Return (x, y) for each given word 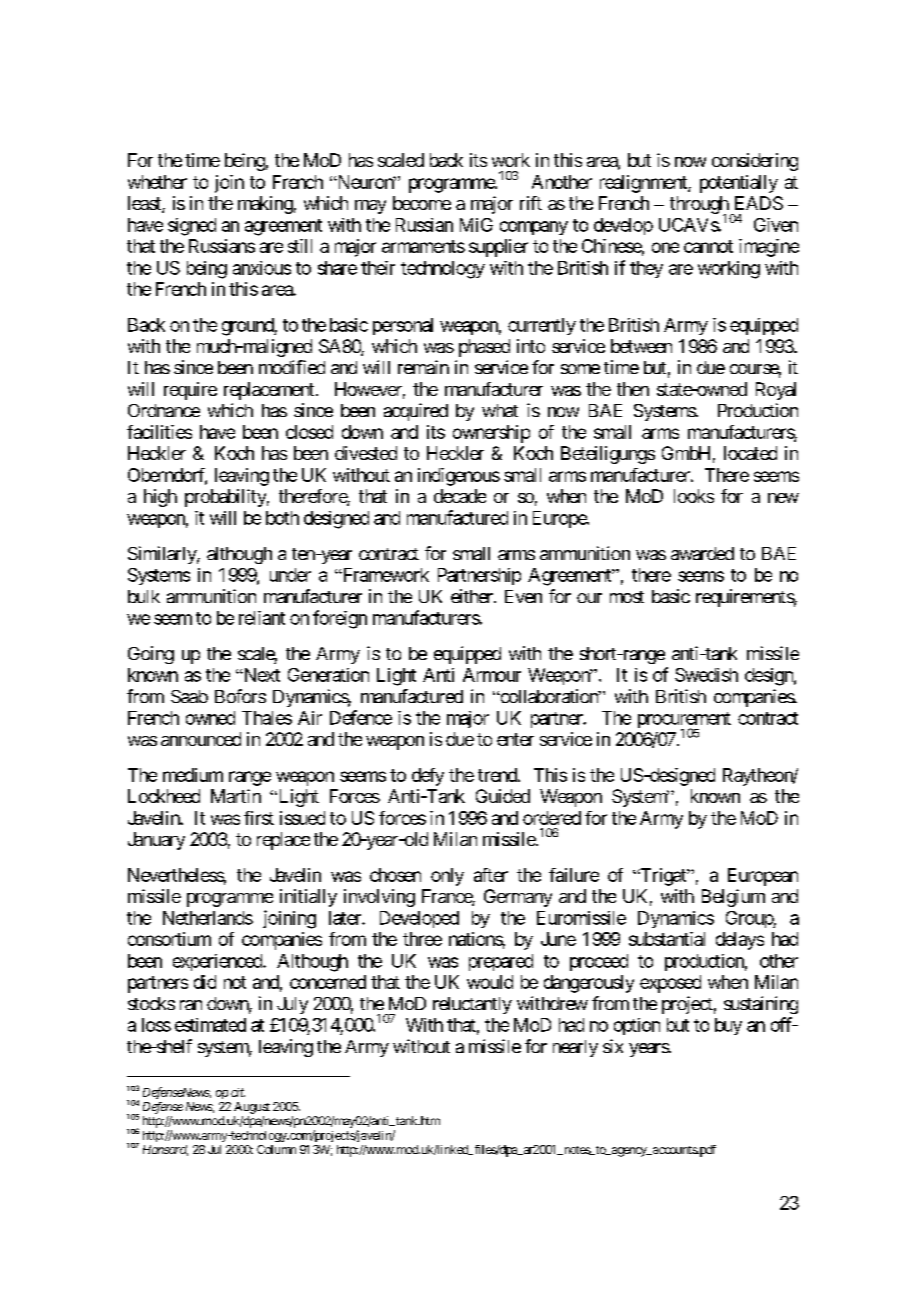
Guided (503, 796)
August (252, 1108)
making (265, 205)
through (699, 206)
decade (460, 496)
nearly (575, 1048)
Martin (236, 796)
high (160, 498)
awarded (702, 553)
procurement (684, 721)
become (422, 203)
